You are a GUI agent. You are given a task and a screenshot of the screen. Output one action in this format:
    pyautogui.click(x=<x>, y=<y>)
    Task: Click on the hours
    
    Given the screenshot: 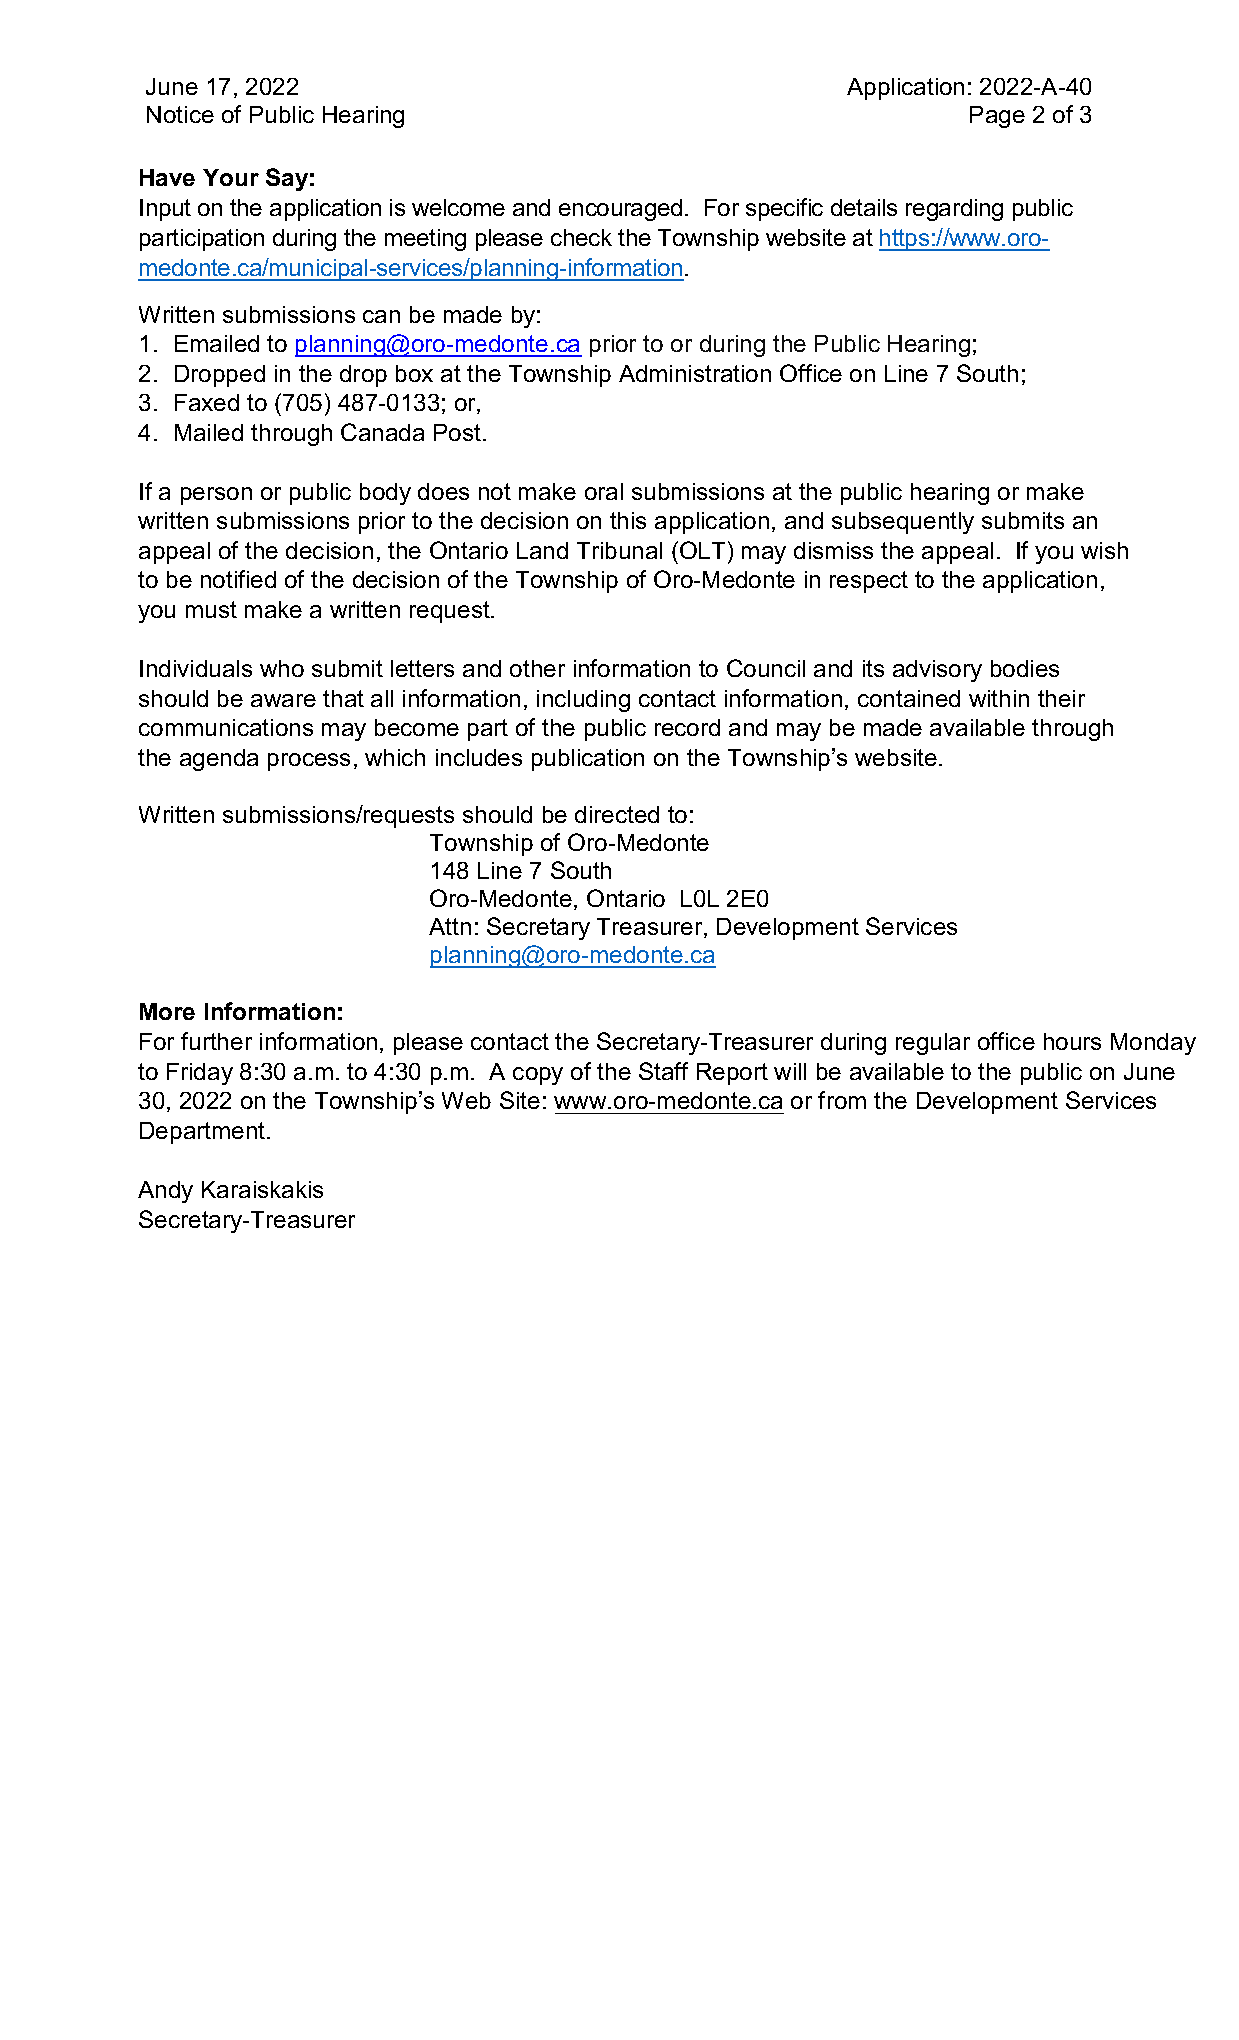 What is the action you would take?
    pyautogui.click(x=1072, y=1041)
